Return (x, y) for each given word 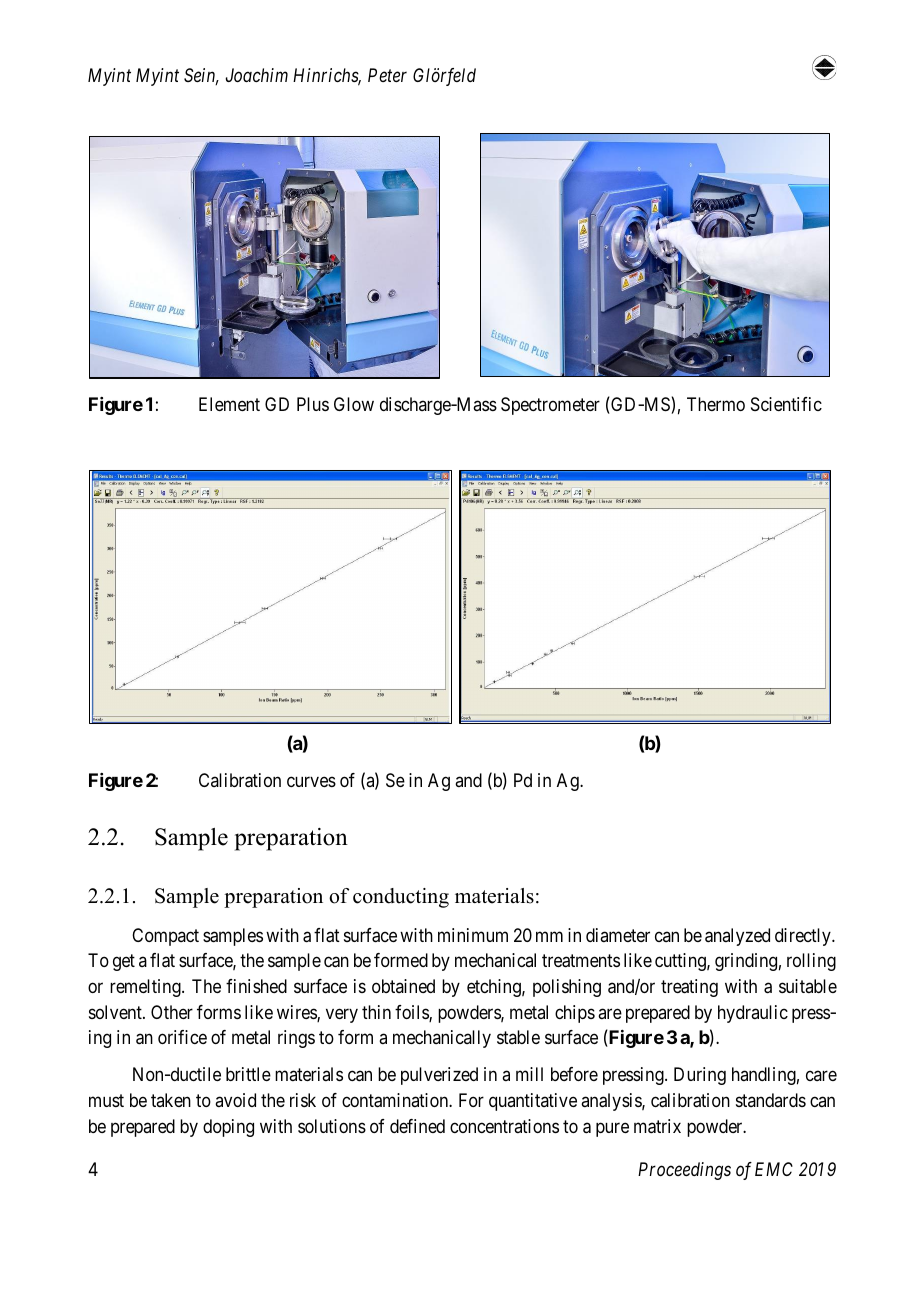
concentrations (504, 1126)
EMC (774, 1169)
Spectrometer (550, 406)
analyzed (737, 937)
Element (229, 404)
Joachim (257, 75)
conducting (401, 898)
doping (228, 1128)
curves (311, 781)
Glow (354, 404)
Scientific (786, 404)
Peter (387, 75)
